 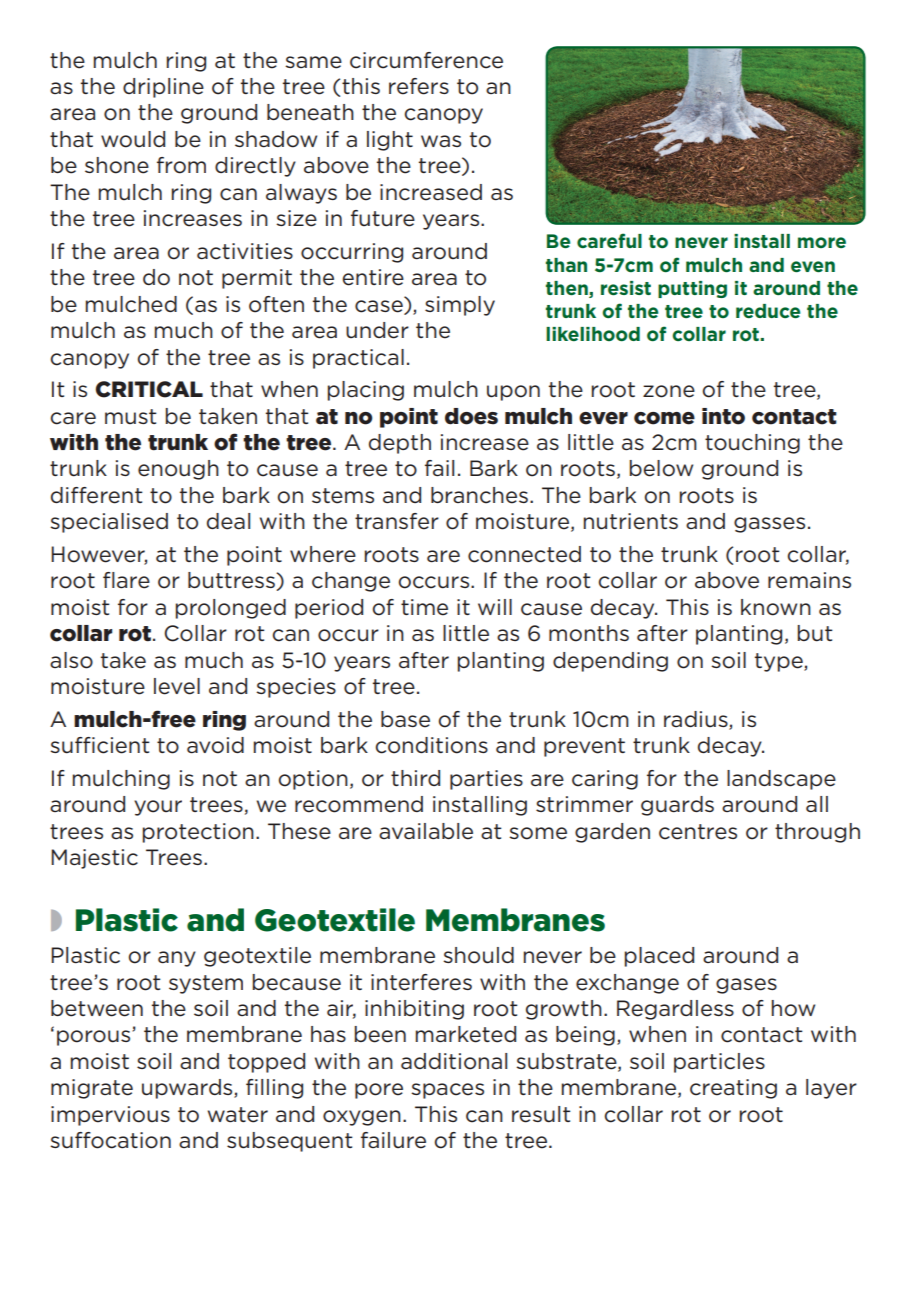 What do you see at coordinates (479, 495) in the page?
I see `branches` at bounding box center [479, 495].
